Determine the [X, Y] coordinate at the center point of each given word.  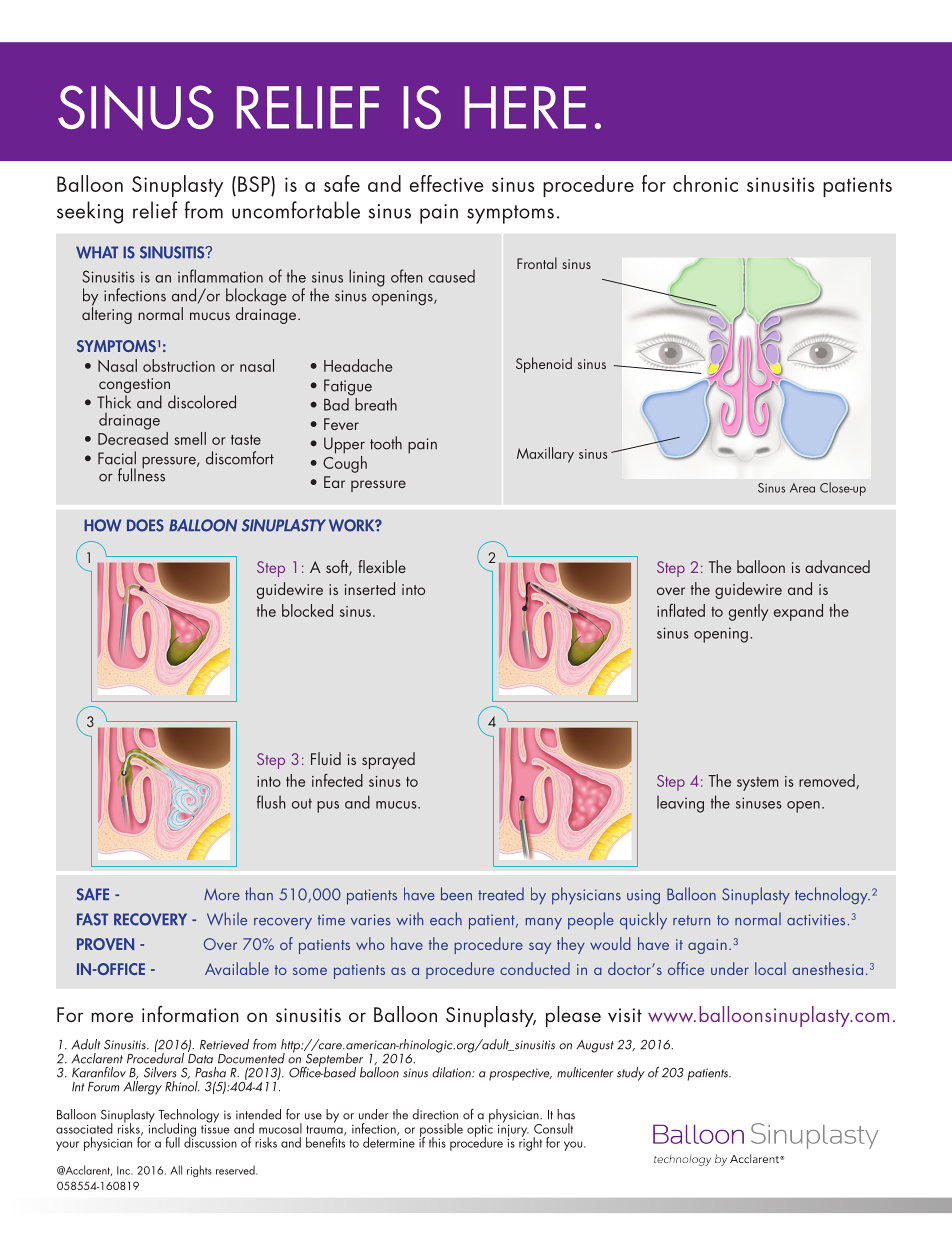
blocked [307, 610]
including [172, 1130]
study [631, 1074]
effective [446, 183]
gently [748, 612]
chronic [705, 183]
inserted [370, 588]
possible [441, 1131]
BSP [255, 184]
